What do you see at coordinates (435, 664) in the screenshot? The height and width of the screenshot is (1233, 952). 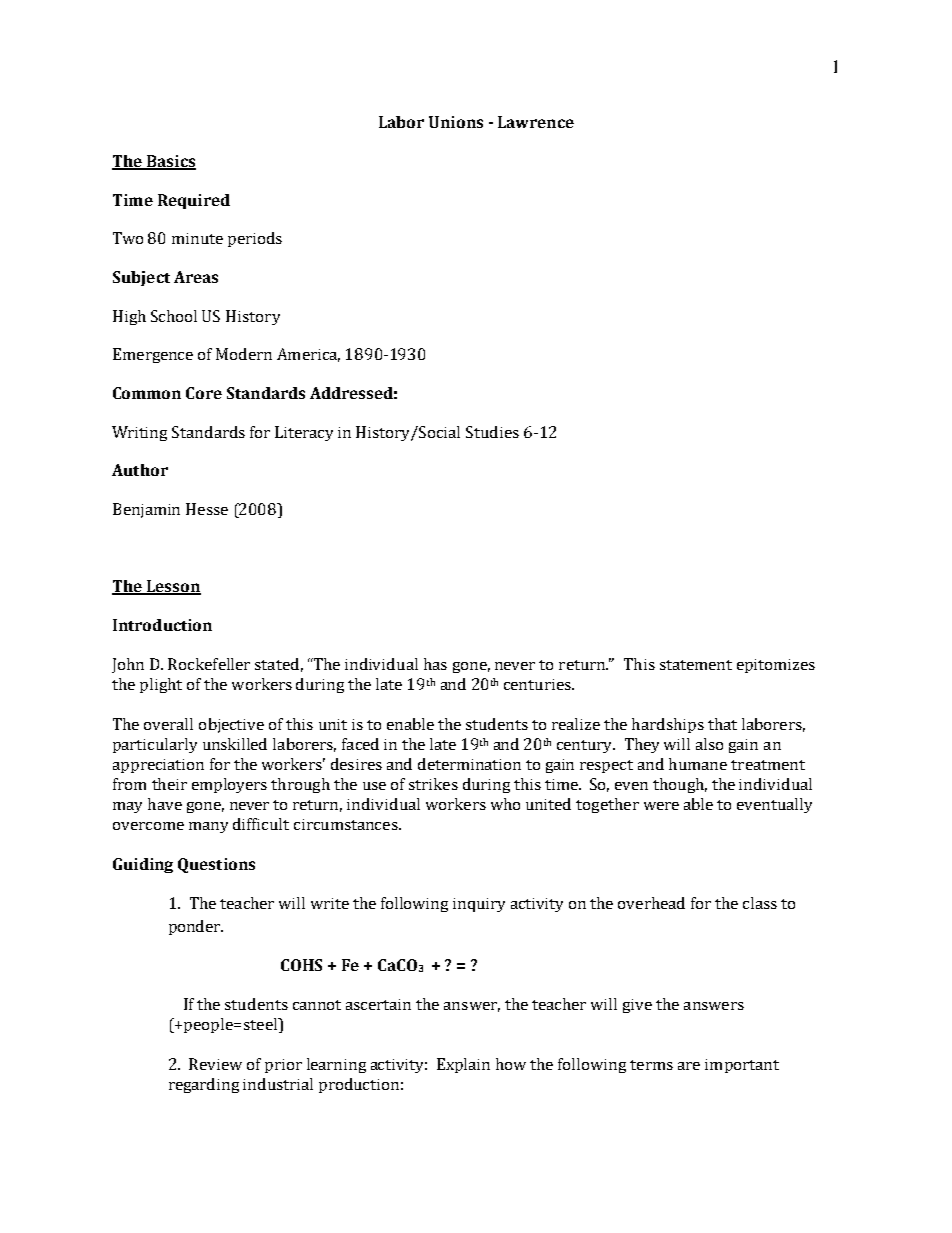 I see `has` at bounding box center [435, 664].
